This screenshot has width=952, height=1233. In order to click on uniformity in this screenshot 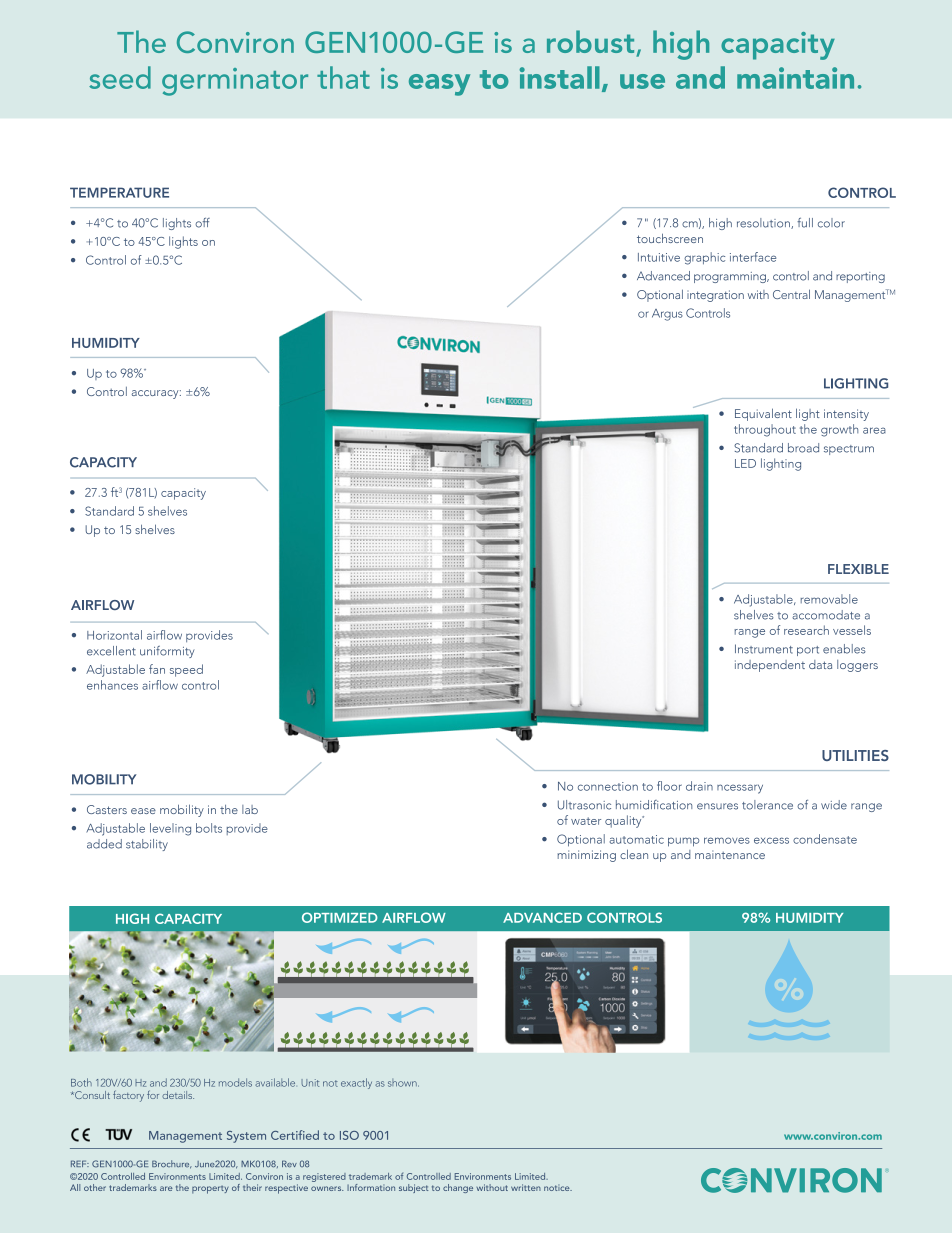, I will do `click(167, 652)`.
